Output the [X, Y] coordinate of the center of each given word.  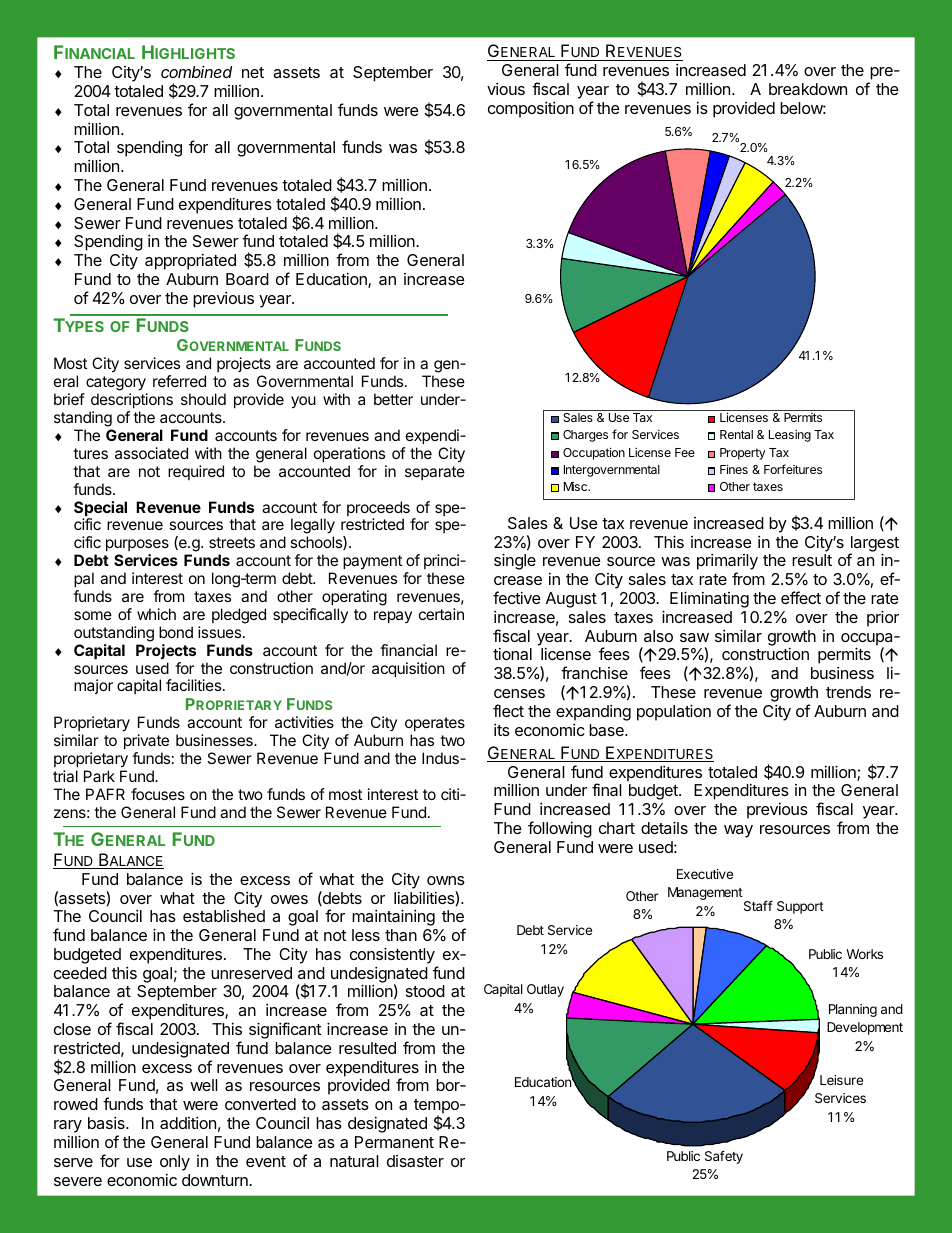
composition [531, 110]
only [175, 1163]
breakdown [808, 89]
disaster [415, 1161]
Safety [724, 1157]
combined [196, 71]
